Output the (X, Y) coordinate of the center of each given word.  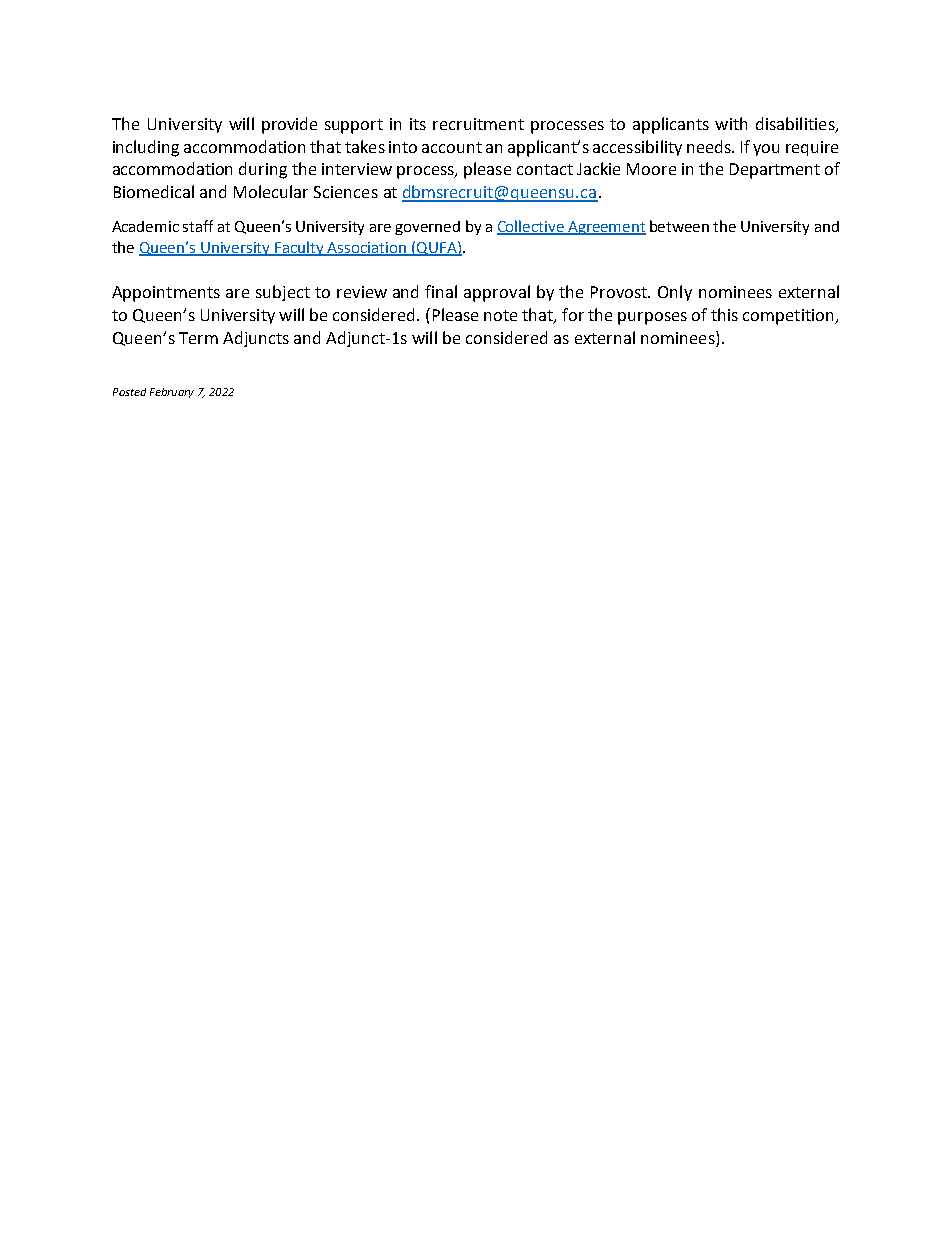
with (731, 123)
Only (675, 293)
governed (427, 228)
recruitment (478, 124)
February (172, 393)
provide (289, 125)
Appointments (166, 294)
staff (198, 226)
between (679, 226)
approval (497, 293)
